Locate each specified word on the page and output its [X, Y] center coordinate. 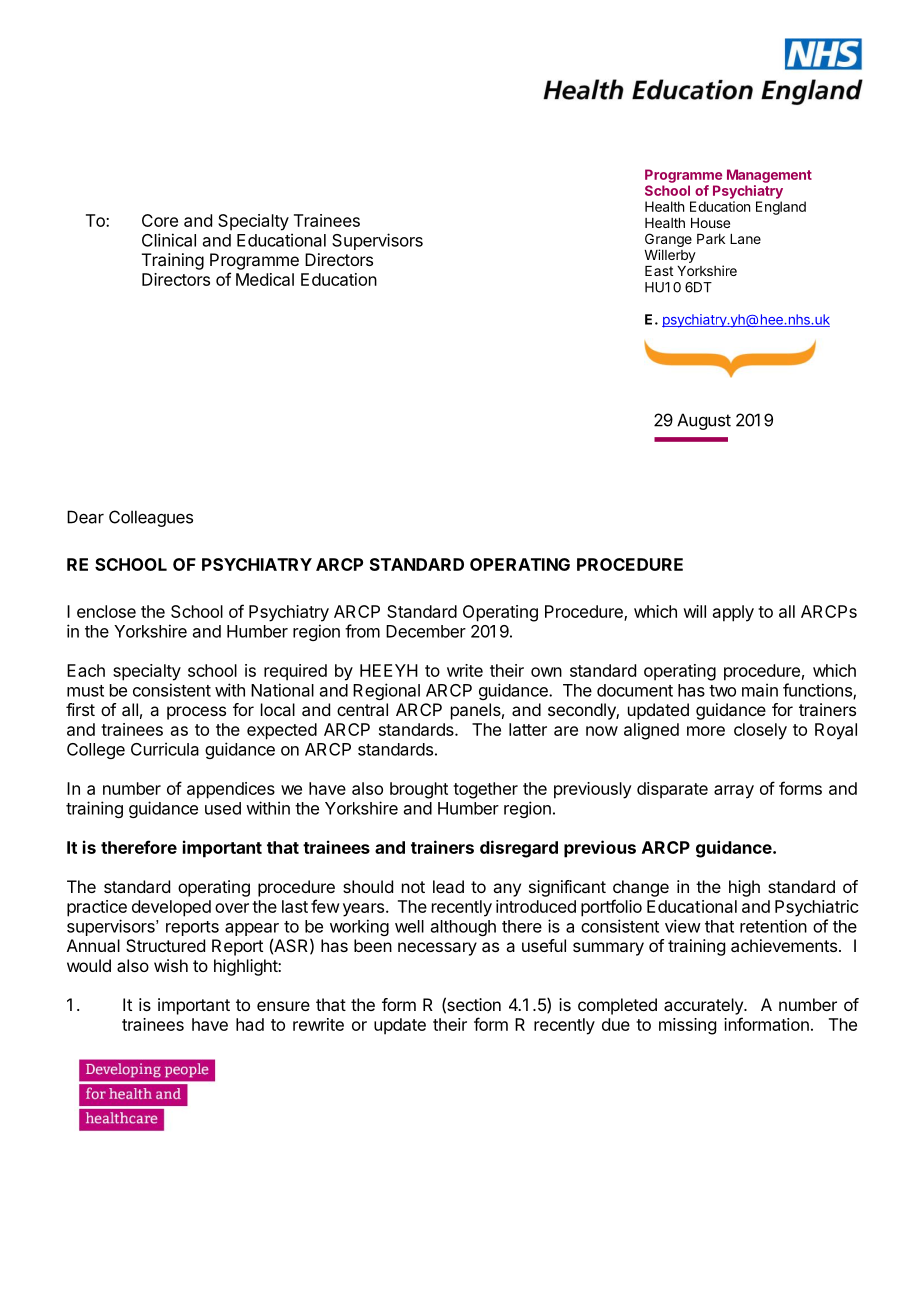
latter [528, 729]
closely [760, 731]
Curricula [165, 749]
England [781, 208]
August [704, 421]
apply [733, 613]
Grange [668, 241]
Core [160, 220]
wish [171, 965]
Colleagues [151, 518]
